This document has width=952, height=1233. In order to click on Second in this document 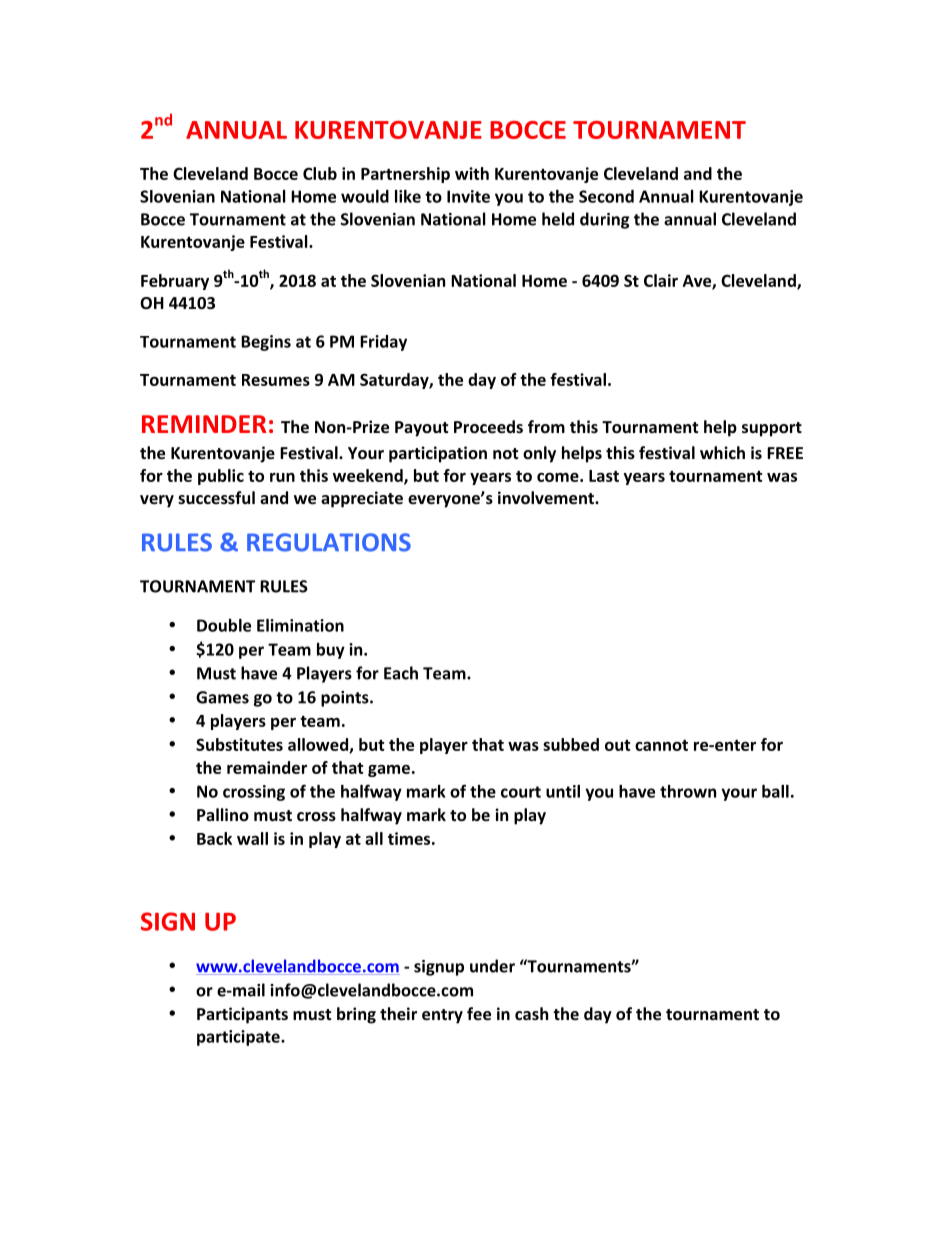, I will do `click(606, 196)`.
